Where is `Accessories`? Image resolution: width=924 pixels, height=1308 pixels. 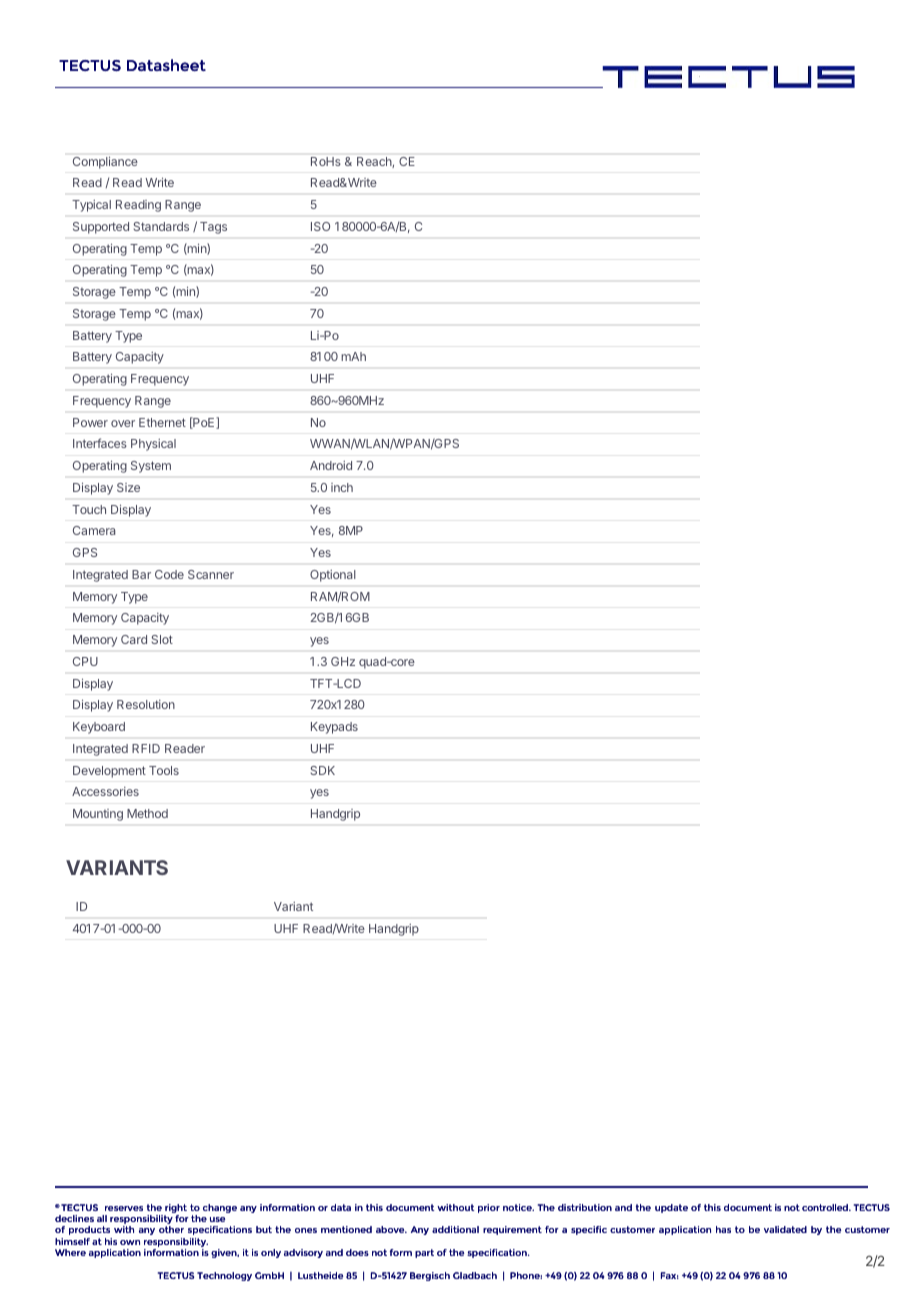 Accessories is located at coordinates (105, 791).
